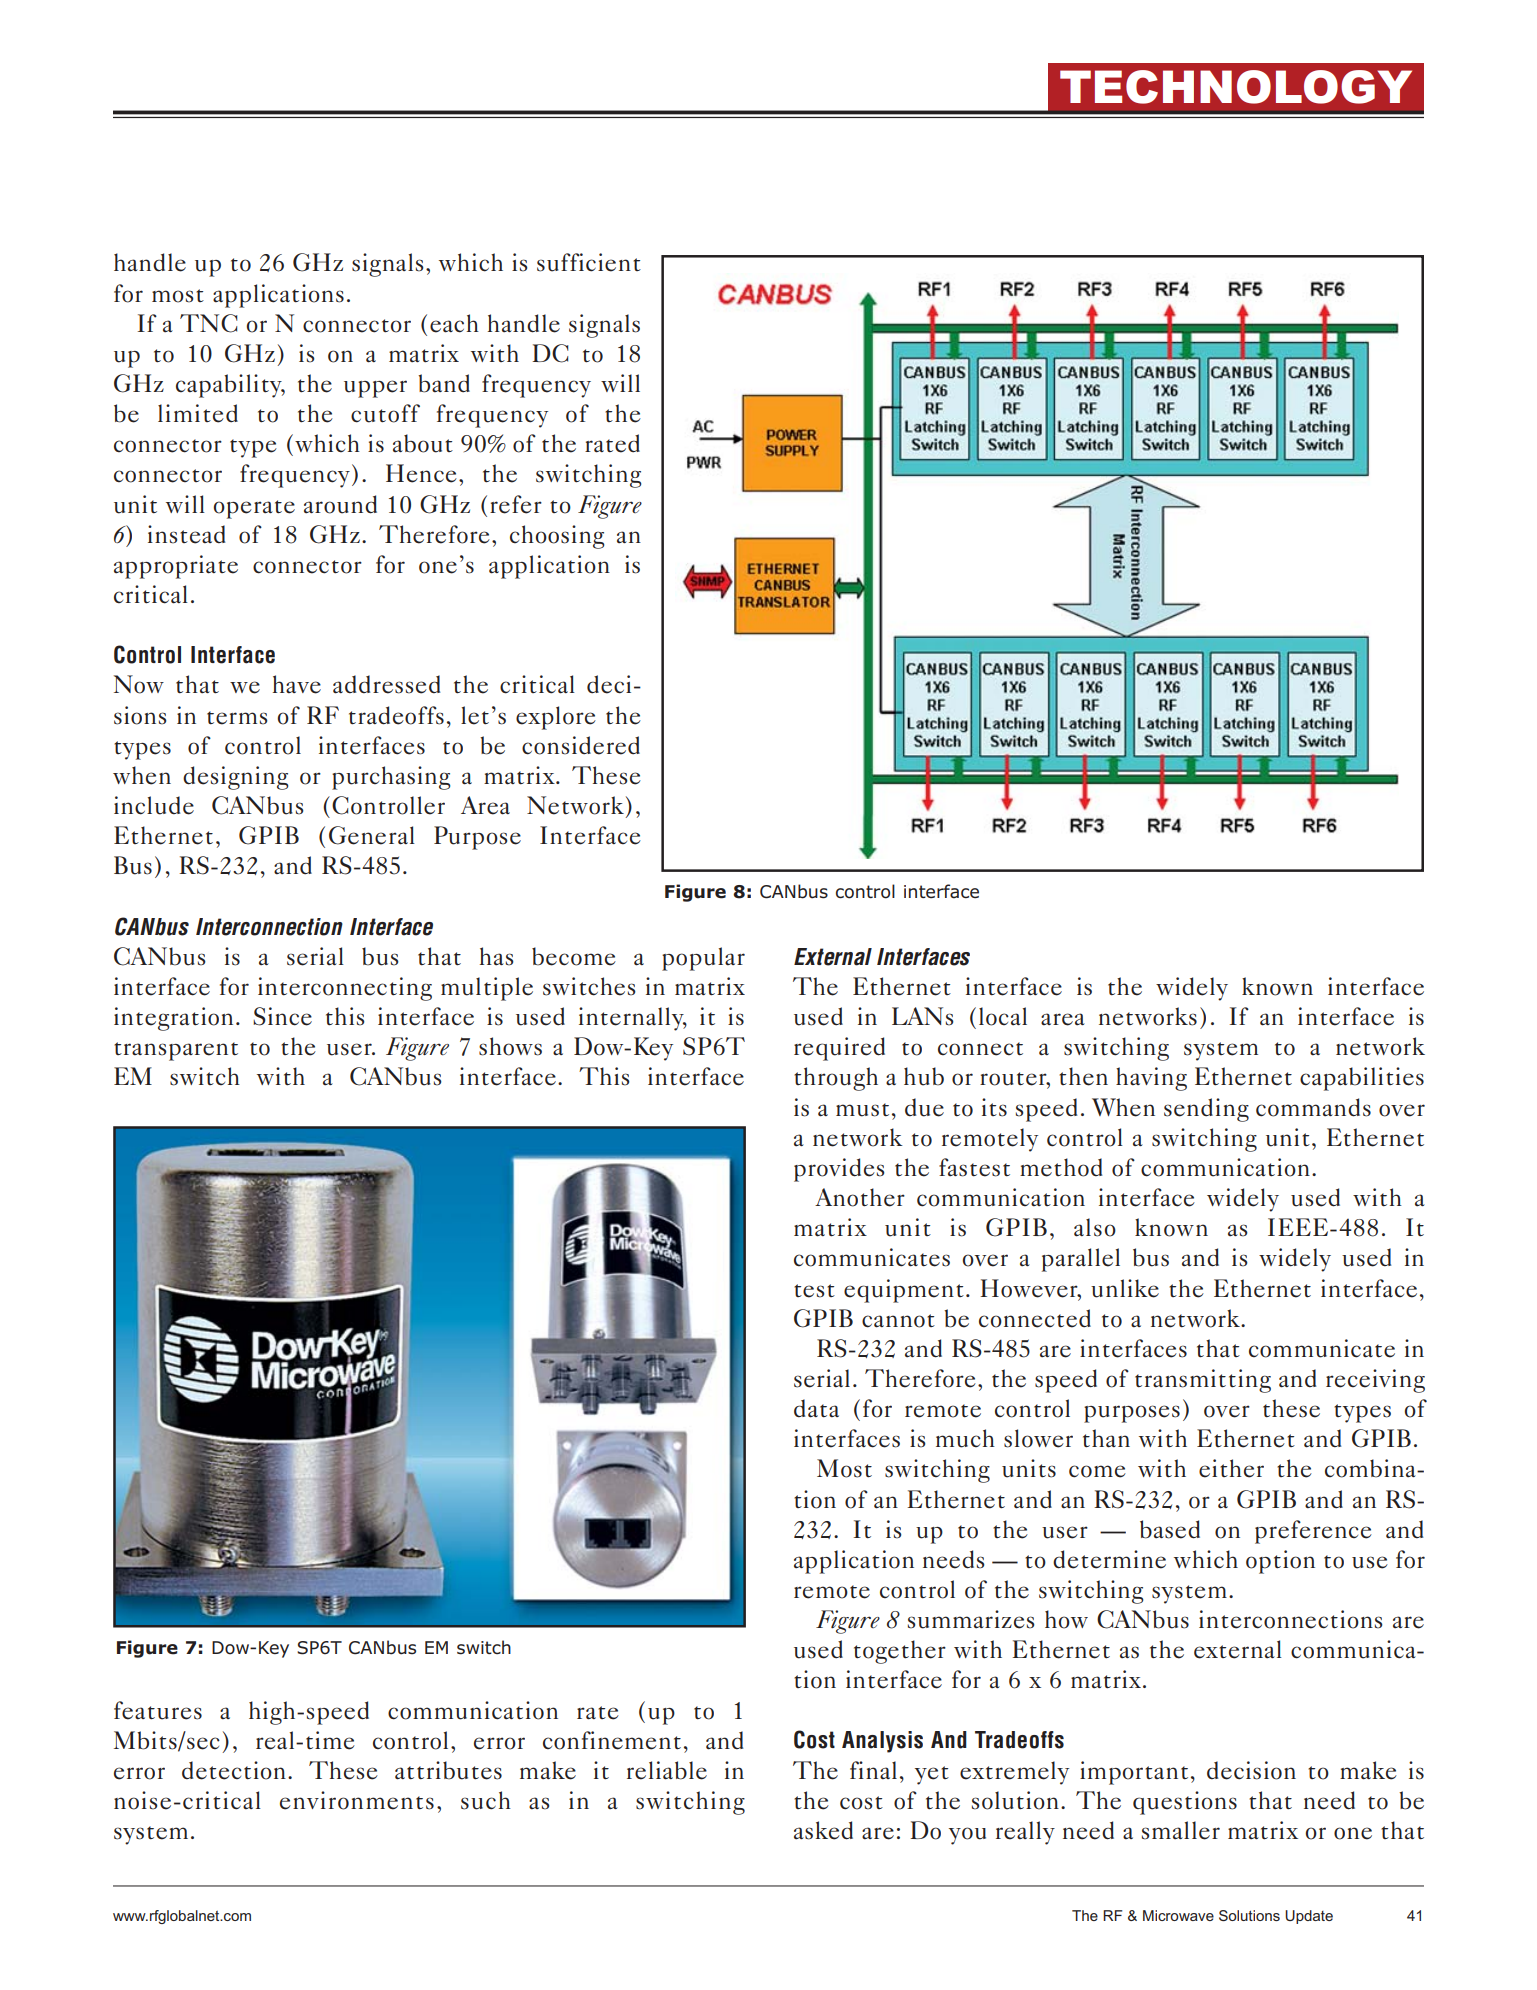 The image size is (1537, 1990). Describe the element at coordinates (581, 745) in the screenshot. I see `considered` at that location.
